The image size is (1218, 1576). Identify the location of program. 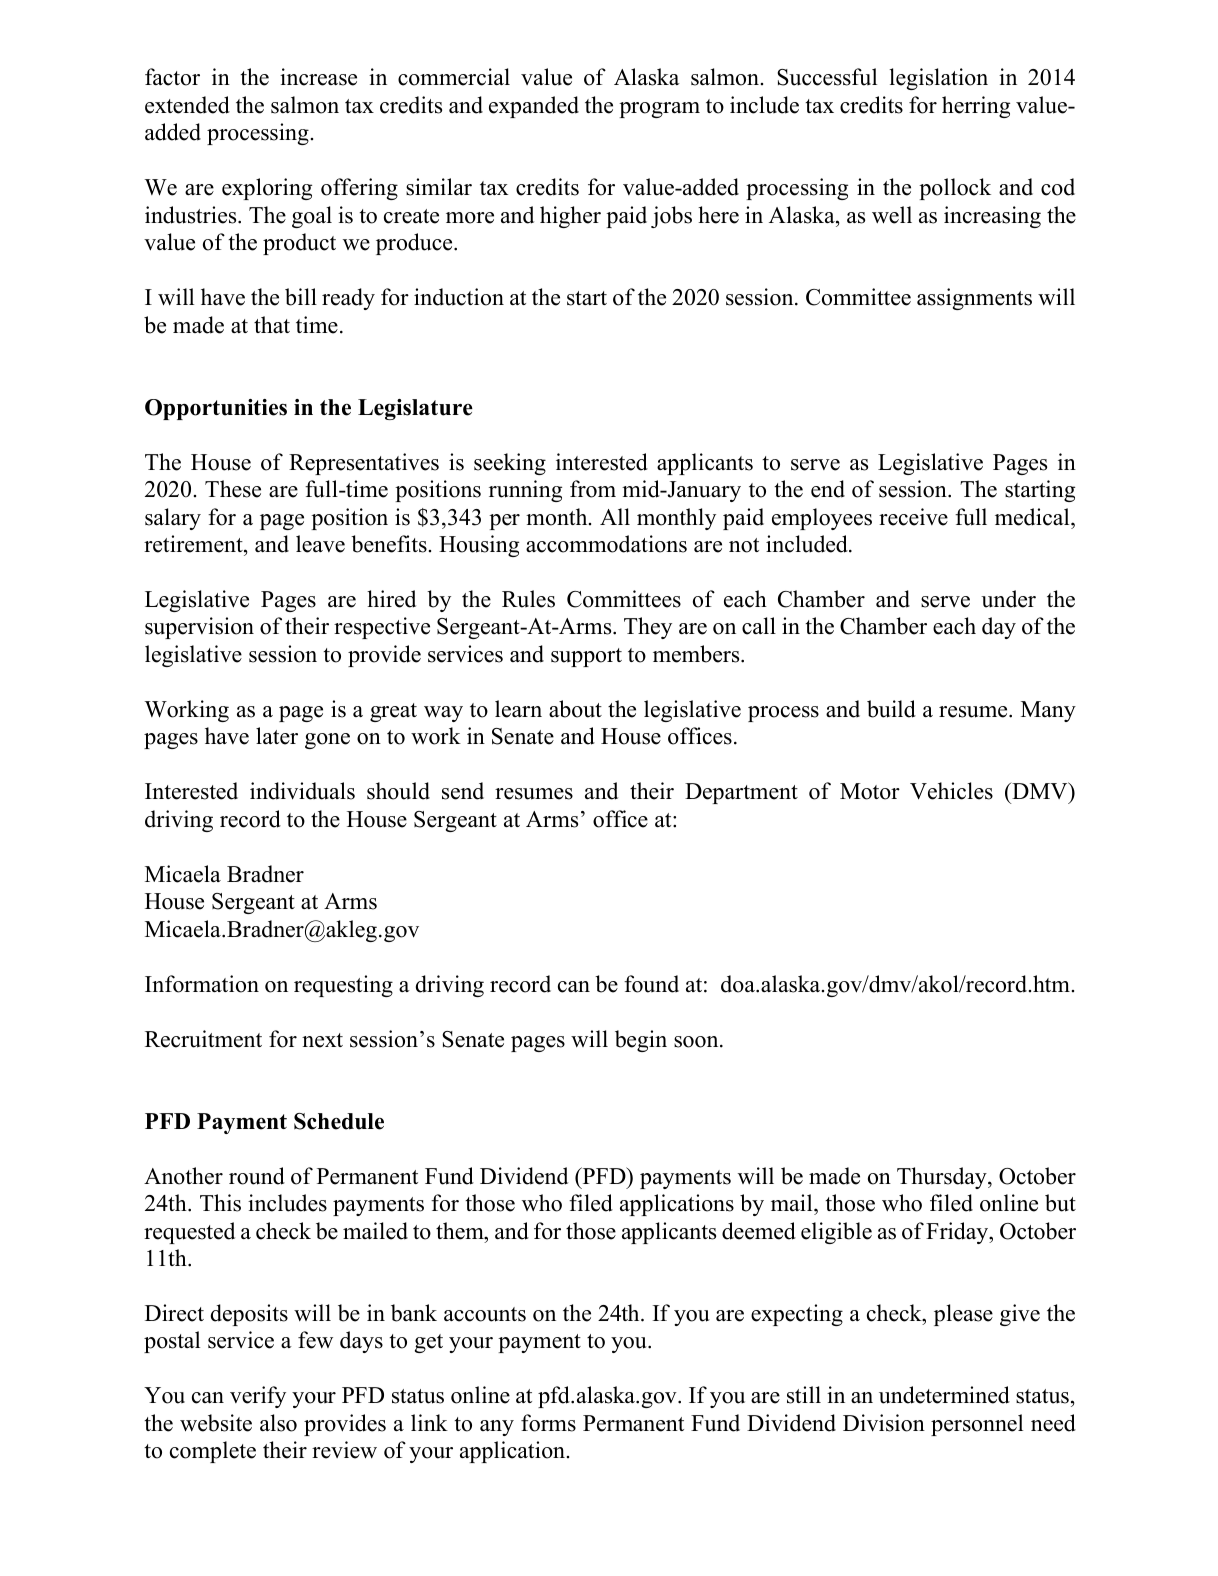
(659, 110).
